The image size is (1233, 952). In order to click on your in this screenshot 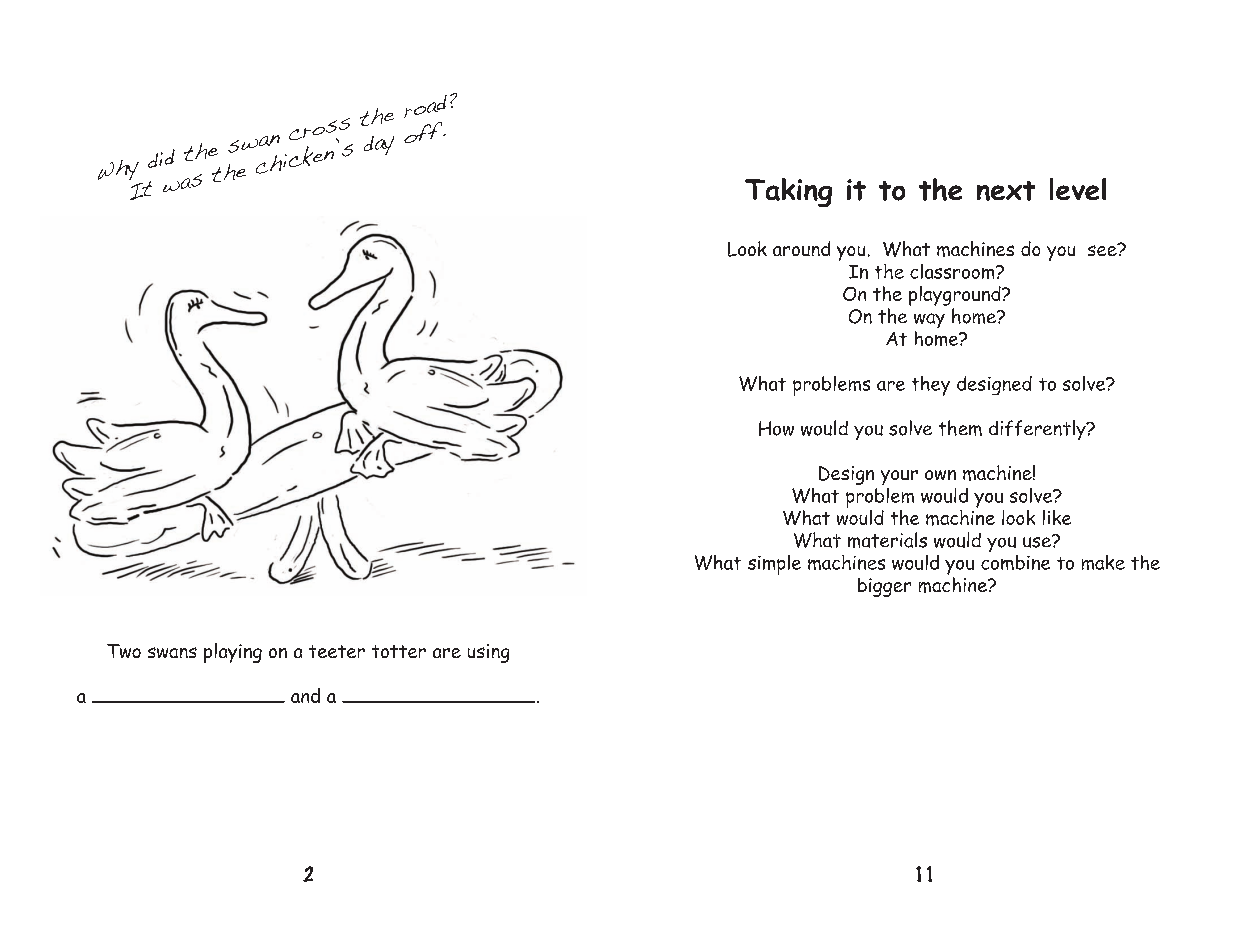, I will do `click(899, 477)`.
